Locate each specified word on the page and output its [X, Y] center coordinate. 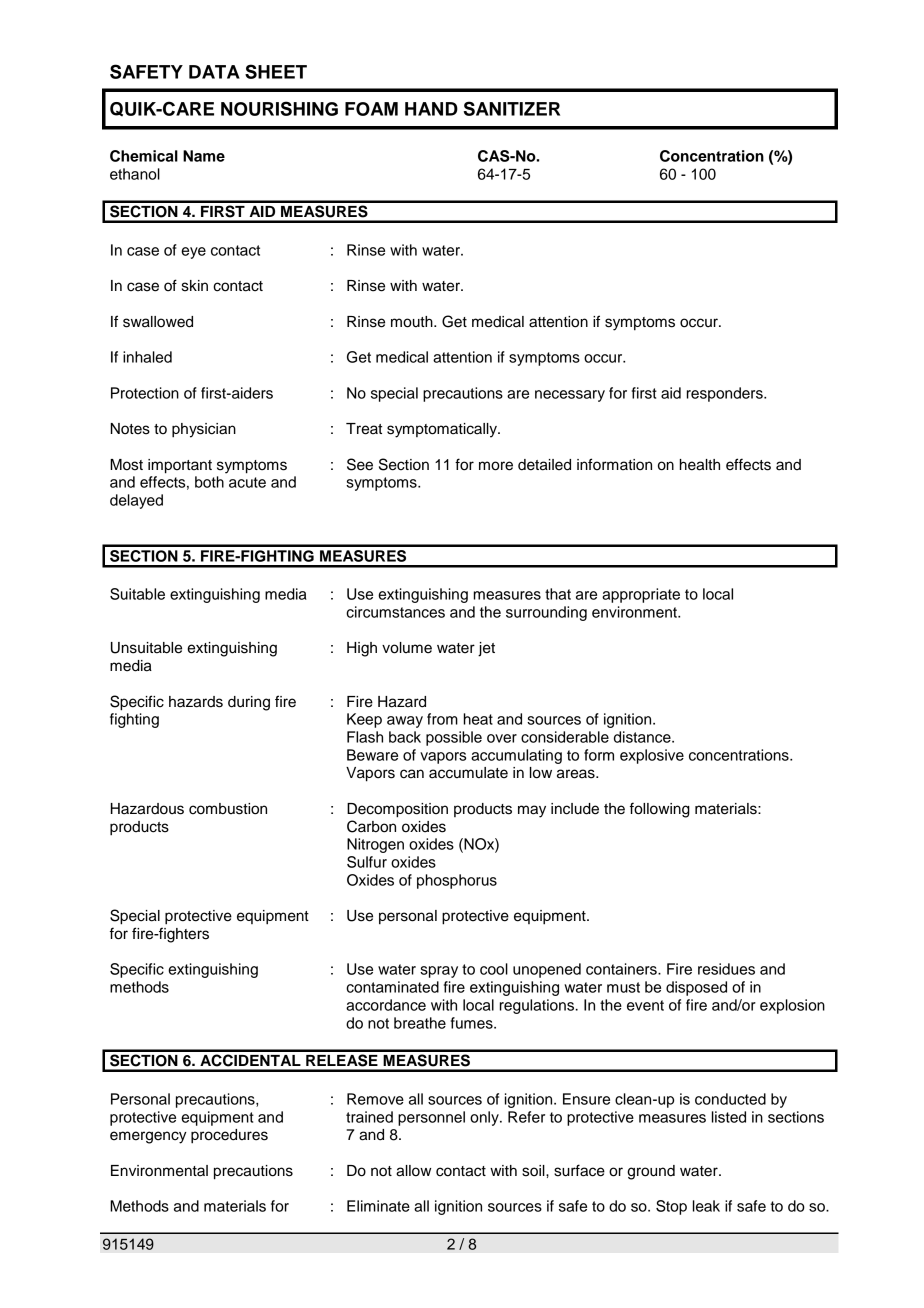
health [700, 465]
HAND [431, 109]
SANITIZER [512, 108]
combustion [228, 809]
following [660, 810]
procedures [229, 1136]
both [209, 482]
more [496, 466]
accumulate [468, 773]
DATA [214, 72]
